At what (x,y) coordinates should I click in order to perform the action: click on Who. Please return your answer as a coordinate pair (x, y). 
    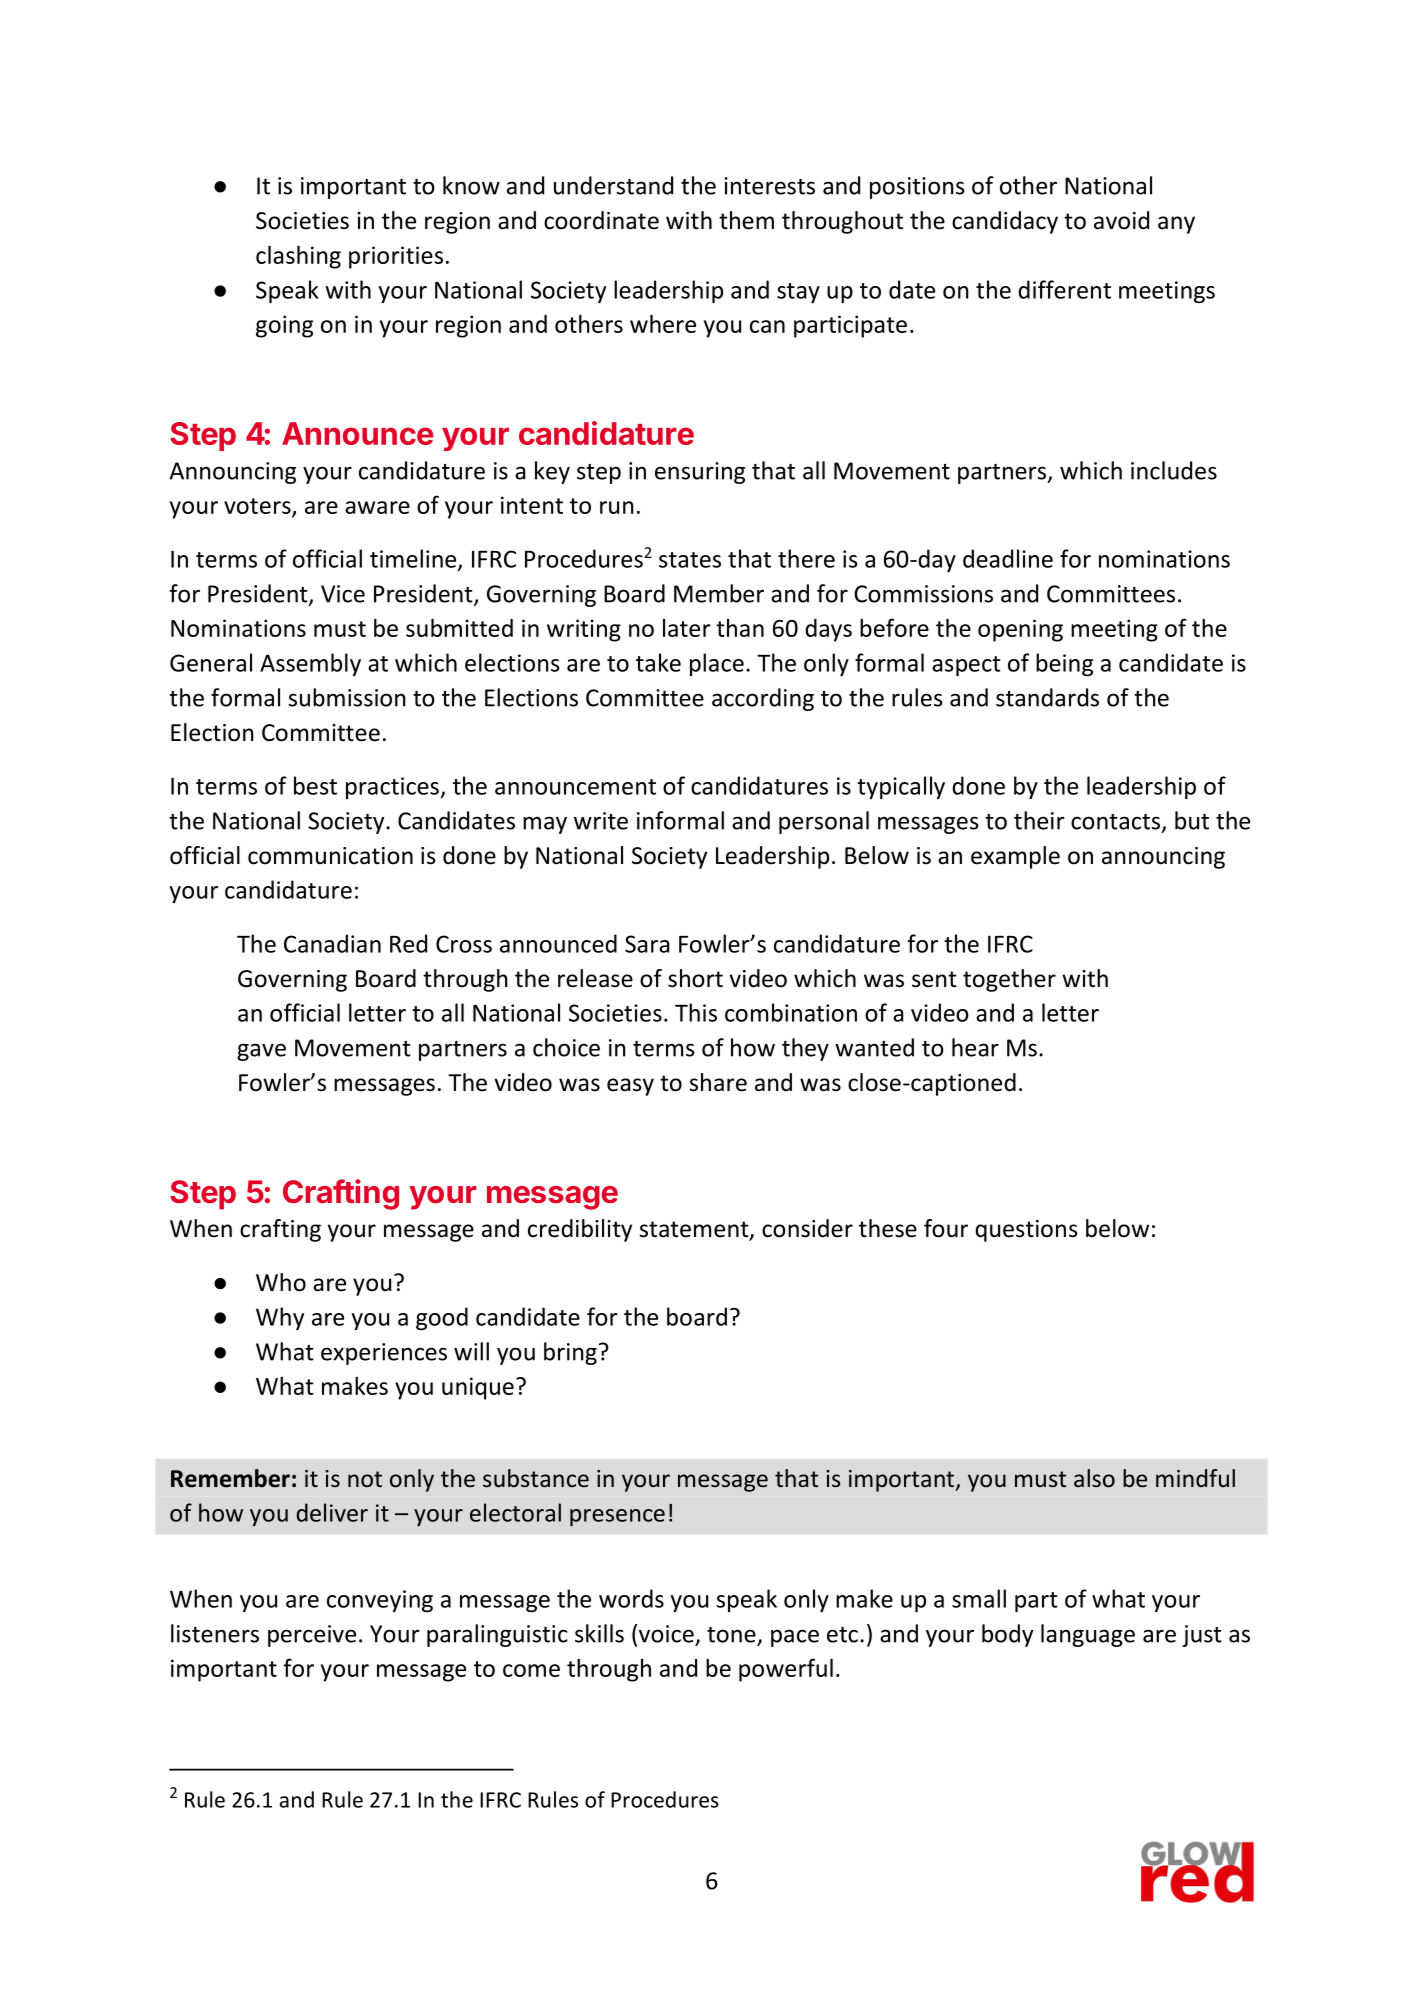
    Looking at the image, I should click on (281, 1282).
